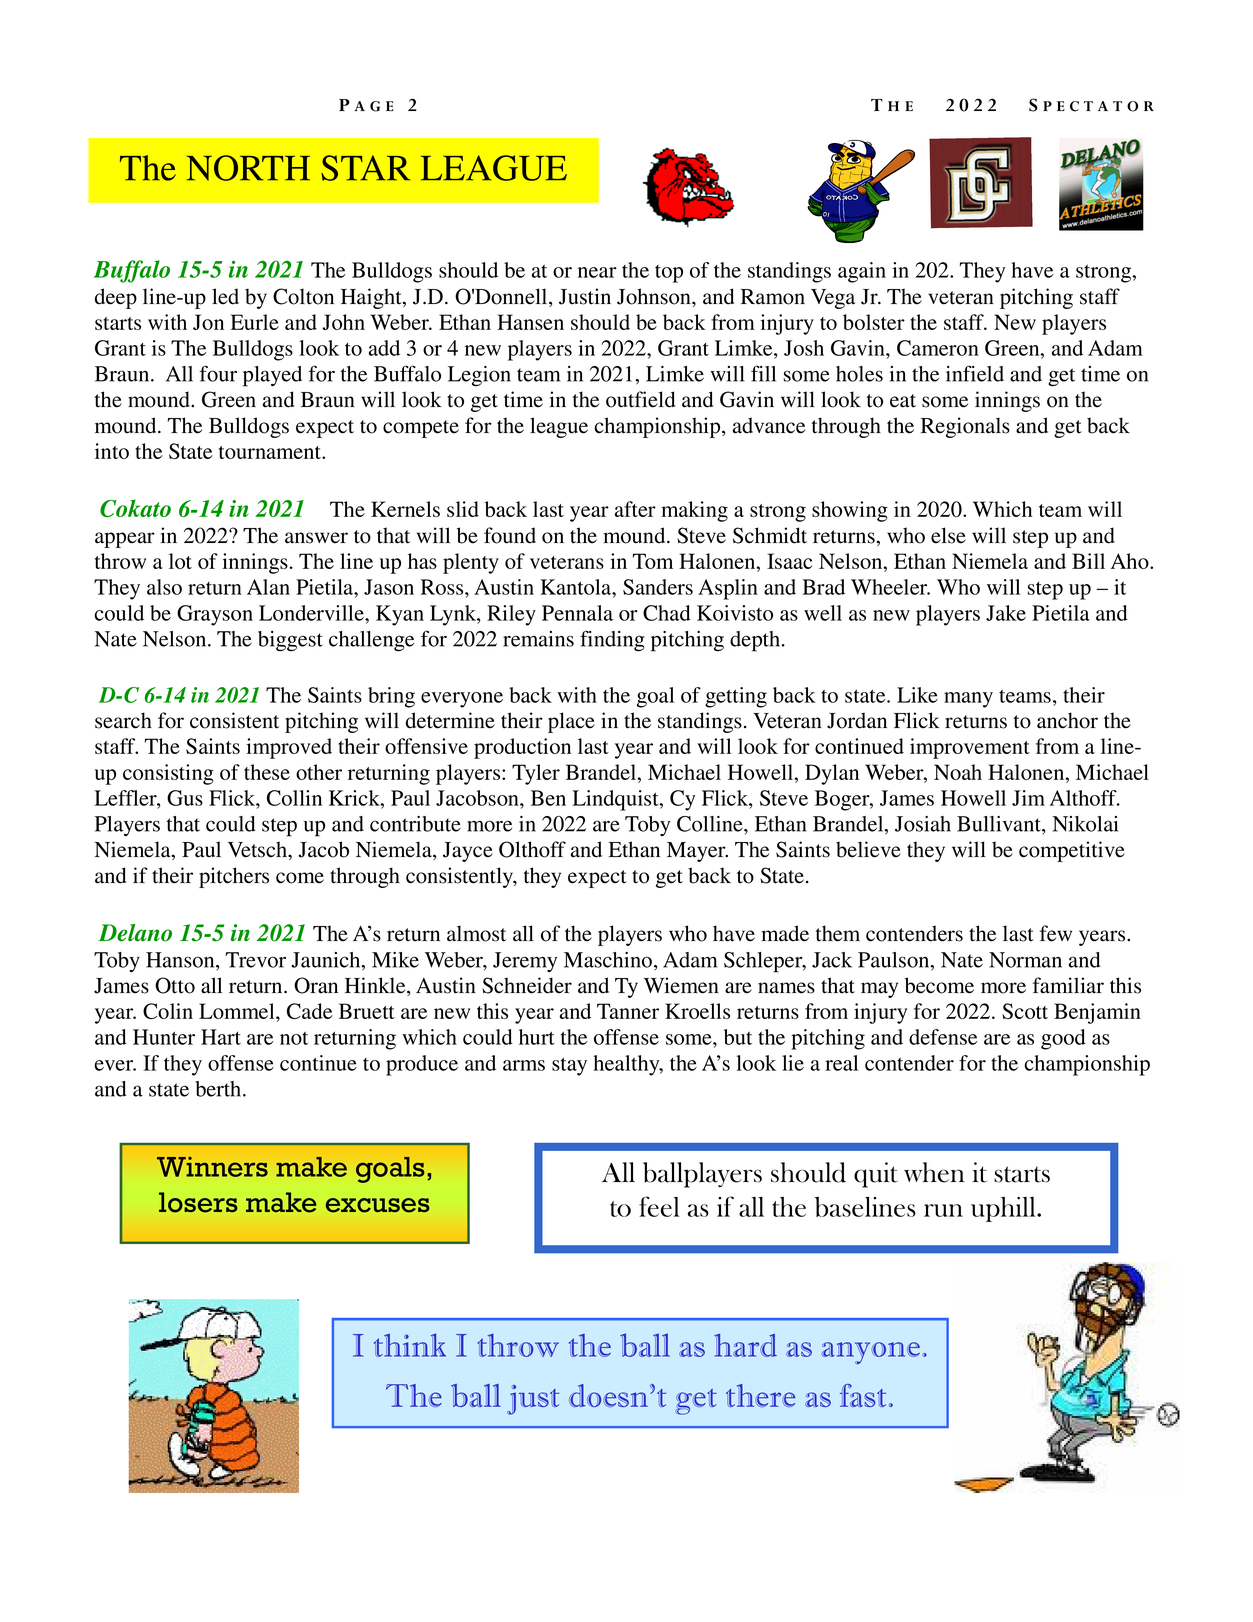 This page has height=1622, width=1253. I want to click on Norman, so click(1025, 960).
